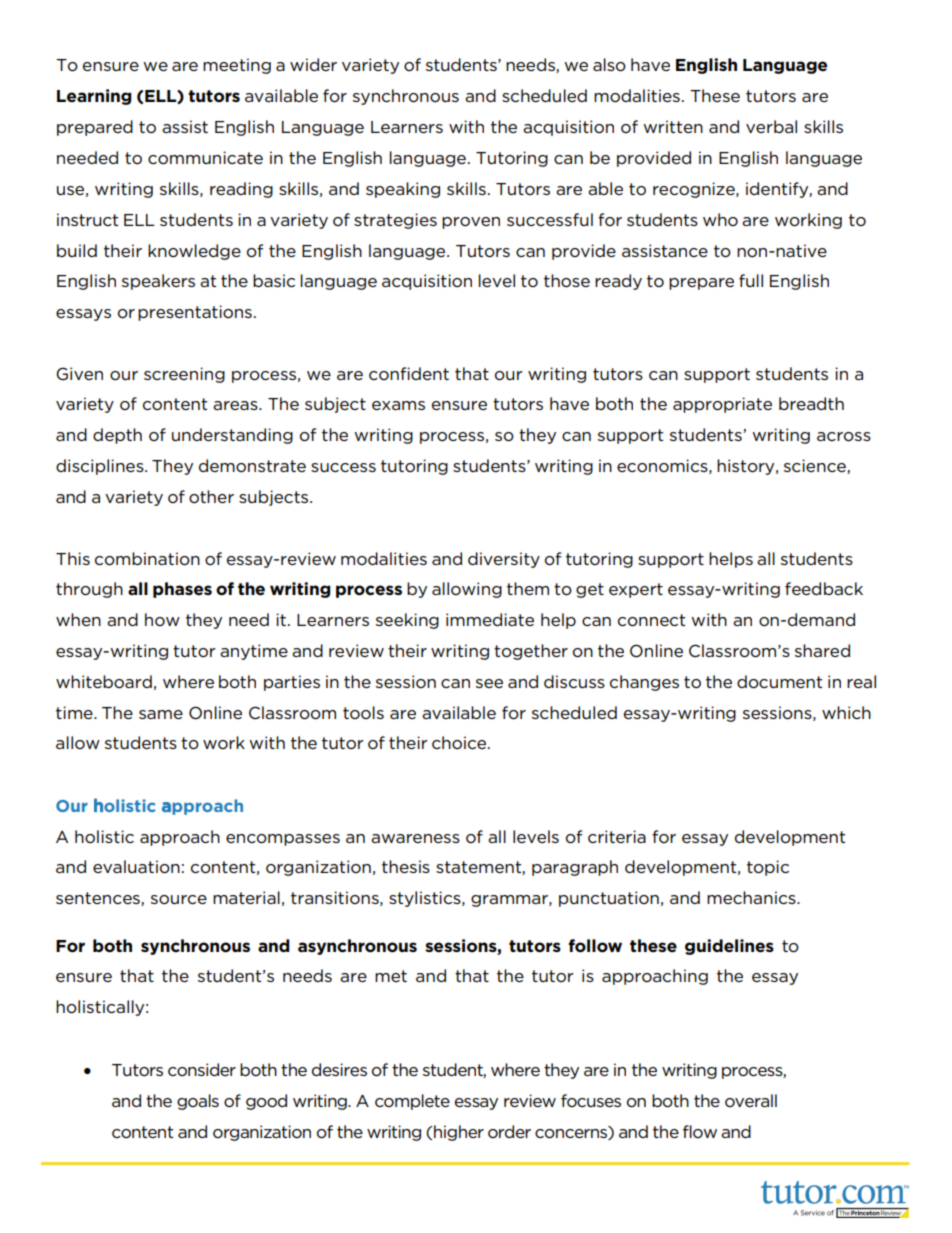 This document has width=952, height=1233. Describe the element at coordinates (609, 65) in the document. I see `also` at that location.
